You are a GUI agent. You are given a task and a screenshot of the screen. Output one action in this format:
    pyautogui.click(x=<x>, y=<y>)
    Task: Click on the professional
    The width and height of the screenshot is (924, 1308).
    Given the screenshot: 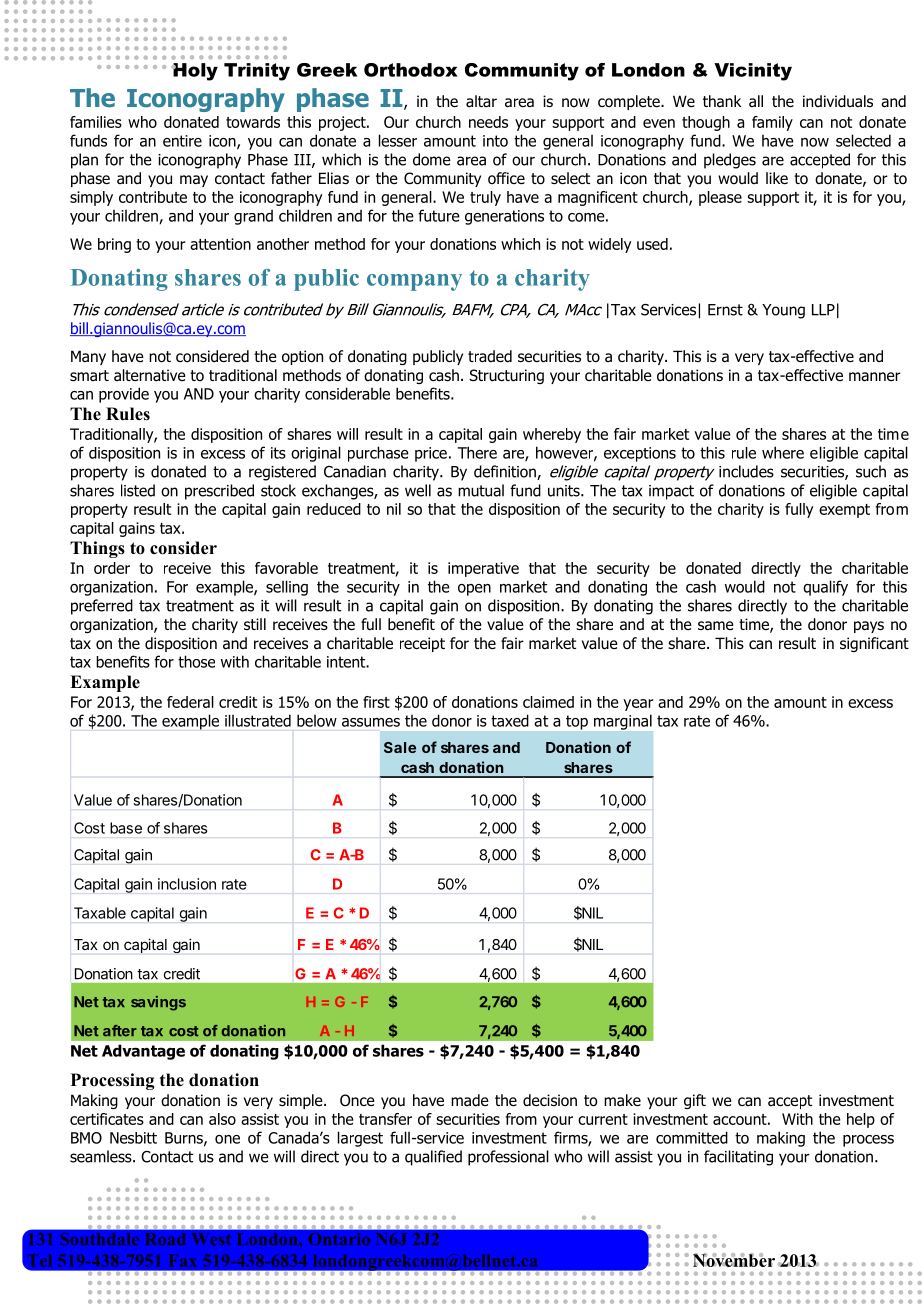 What is the action you would take?
    pyautogui.click(x=508, y=1158)
